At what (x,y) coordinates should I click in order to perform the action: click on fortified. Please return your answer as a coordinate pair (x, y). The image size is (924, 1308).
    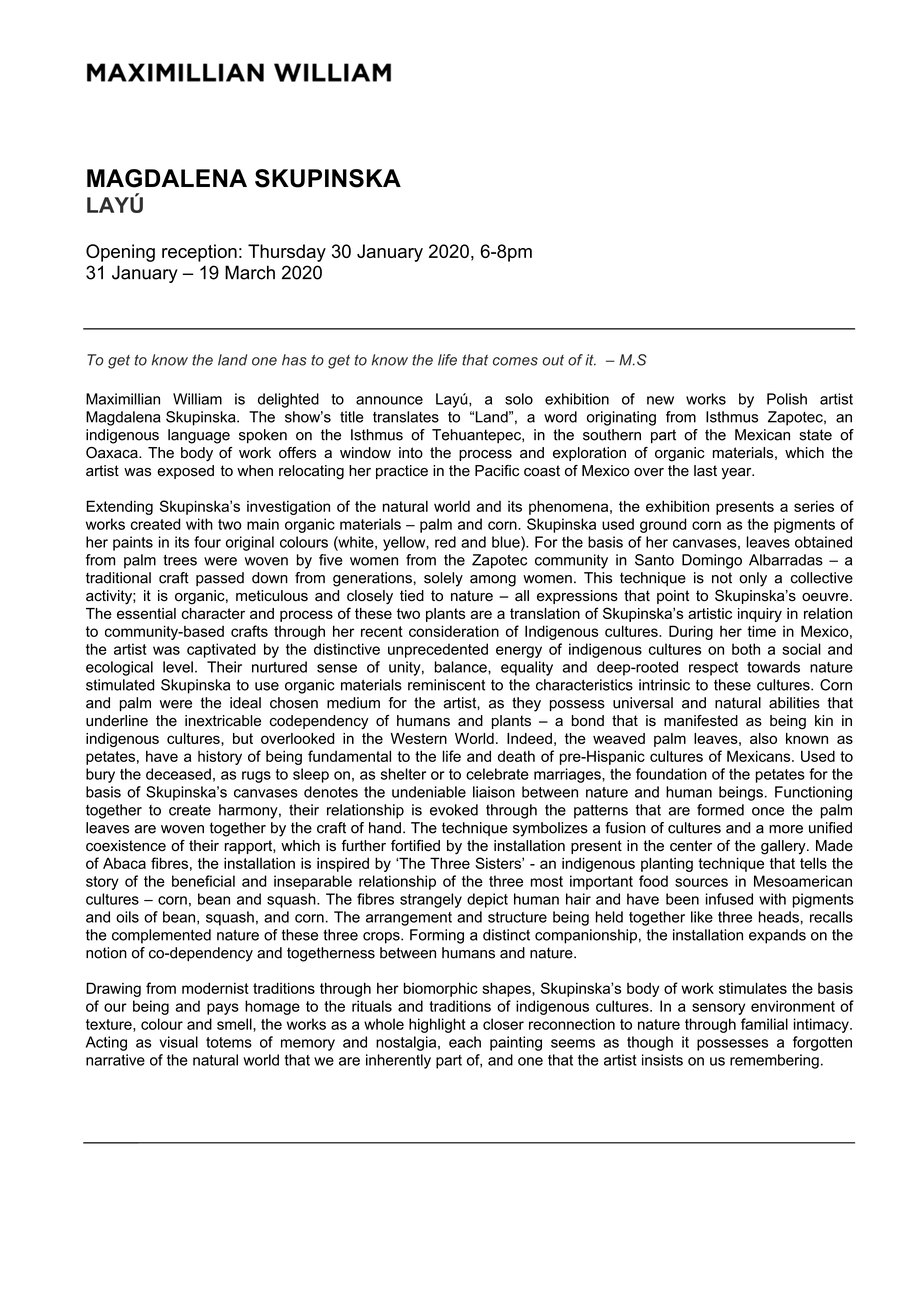
    Looking at the image, I should click on (415, 846).
